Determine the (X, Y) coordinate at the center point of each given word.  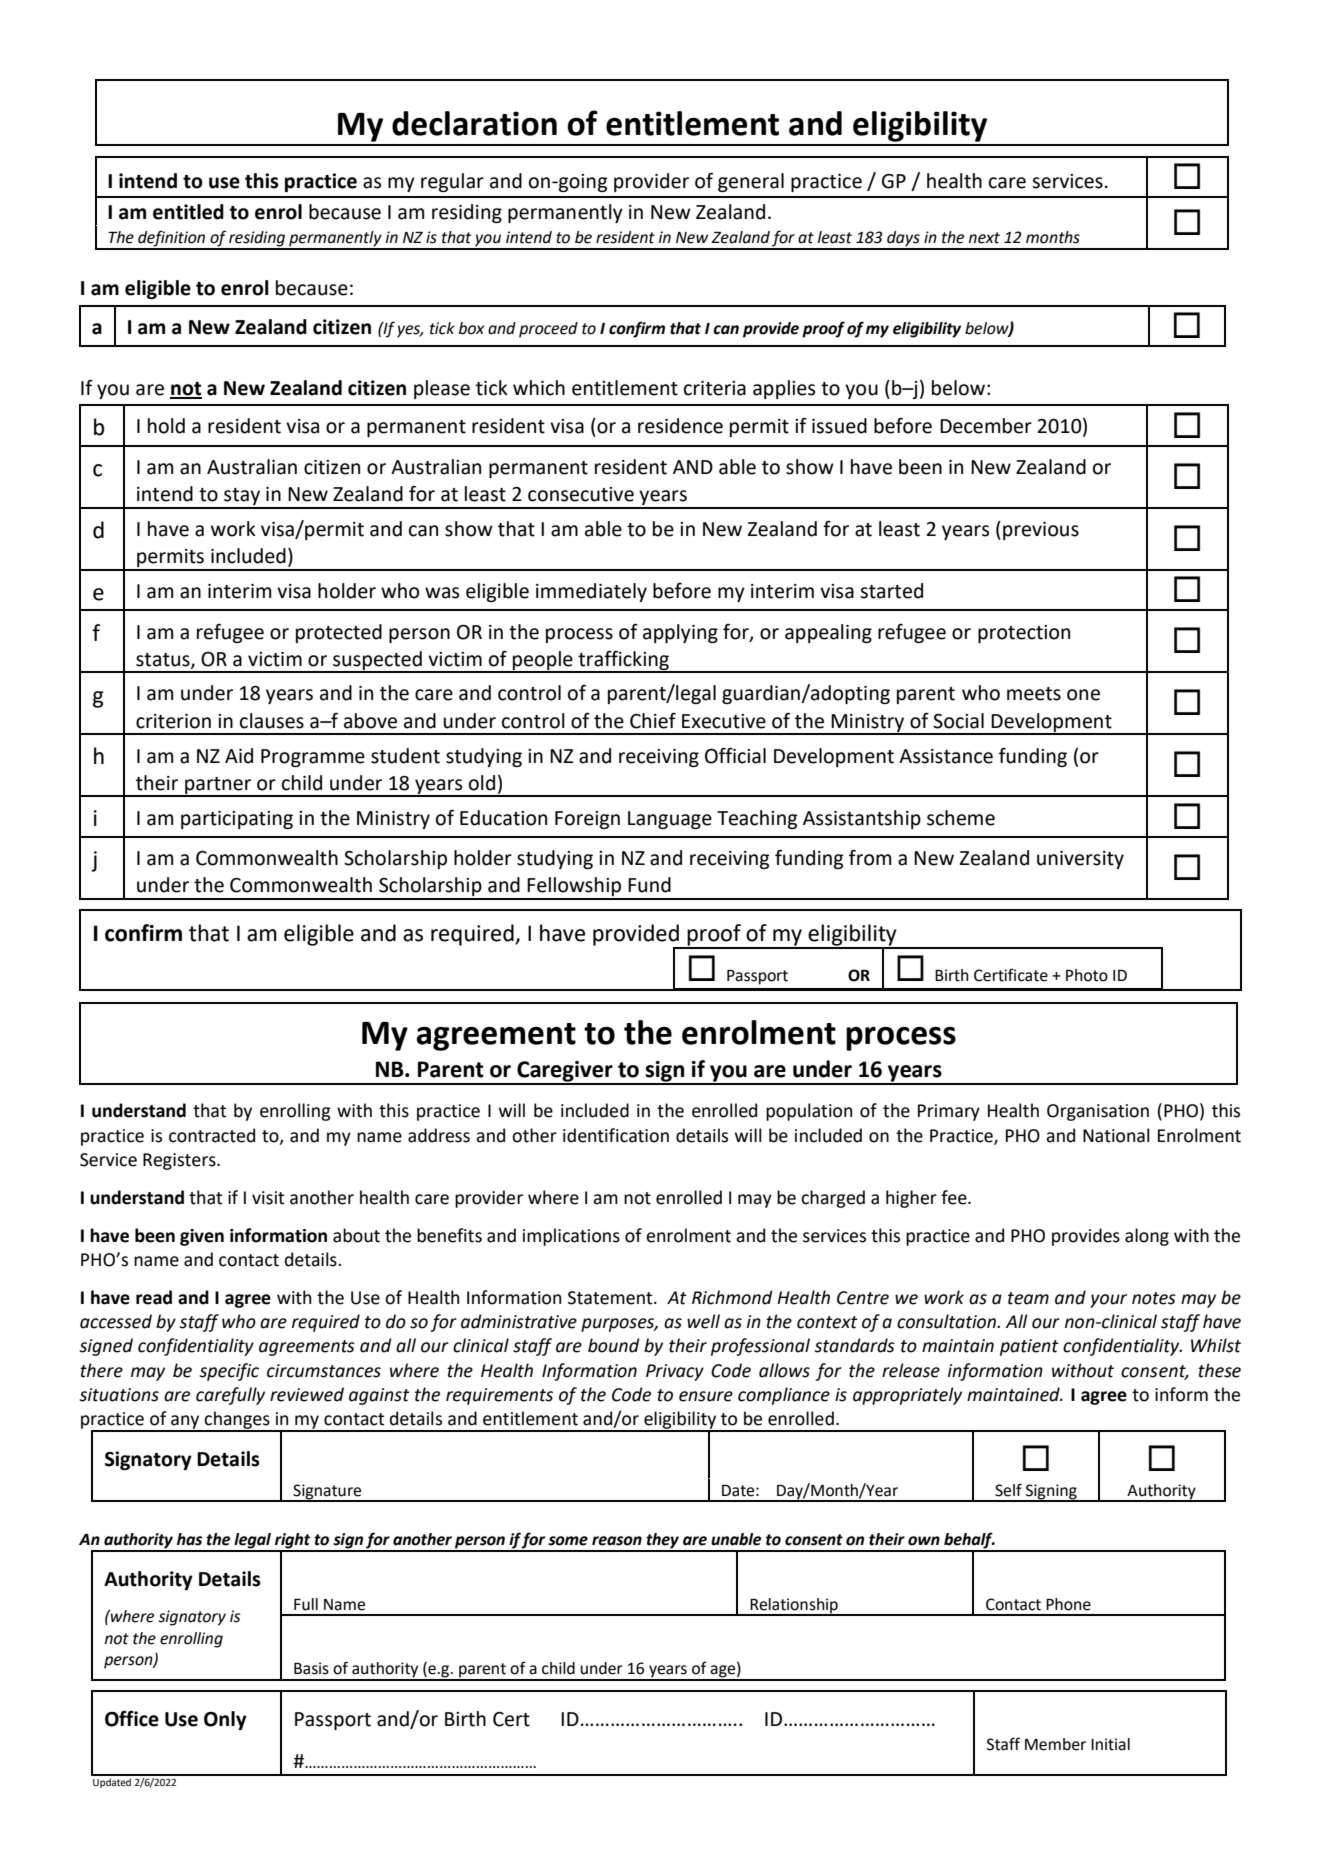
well (703, 1321)
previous (1041, 531)
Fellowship (574, 888)
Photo (1087, 975)
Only (225, 1720)
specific (229, 1372)
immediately (591, 592)
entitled (188, 212)
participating (237, 820)
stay (242, 498)
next (984, 238)
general (751, 182)
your (1108, 1301)
